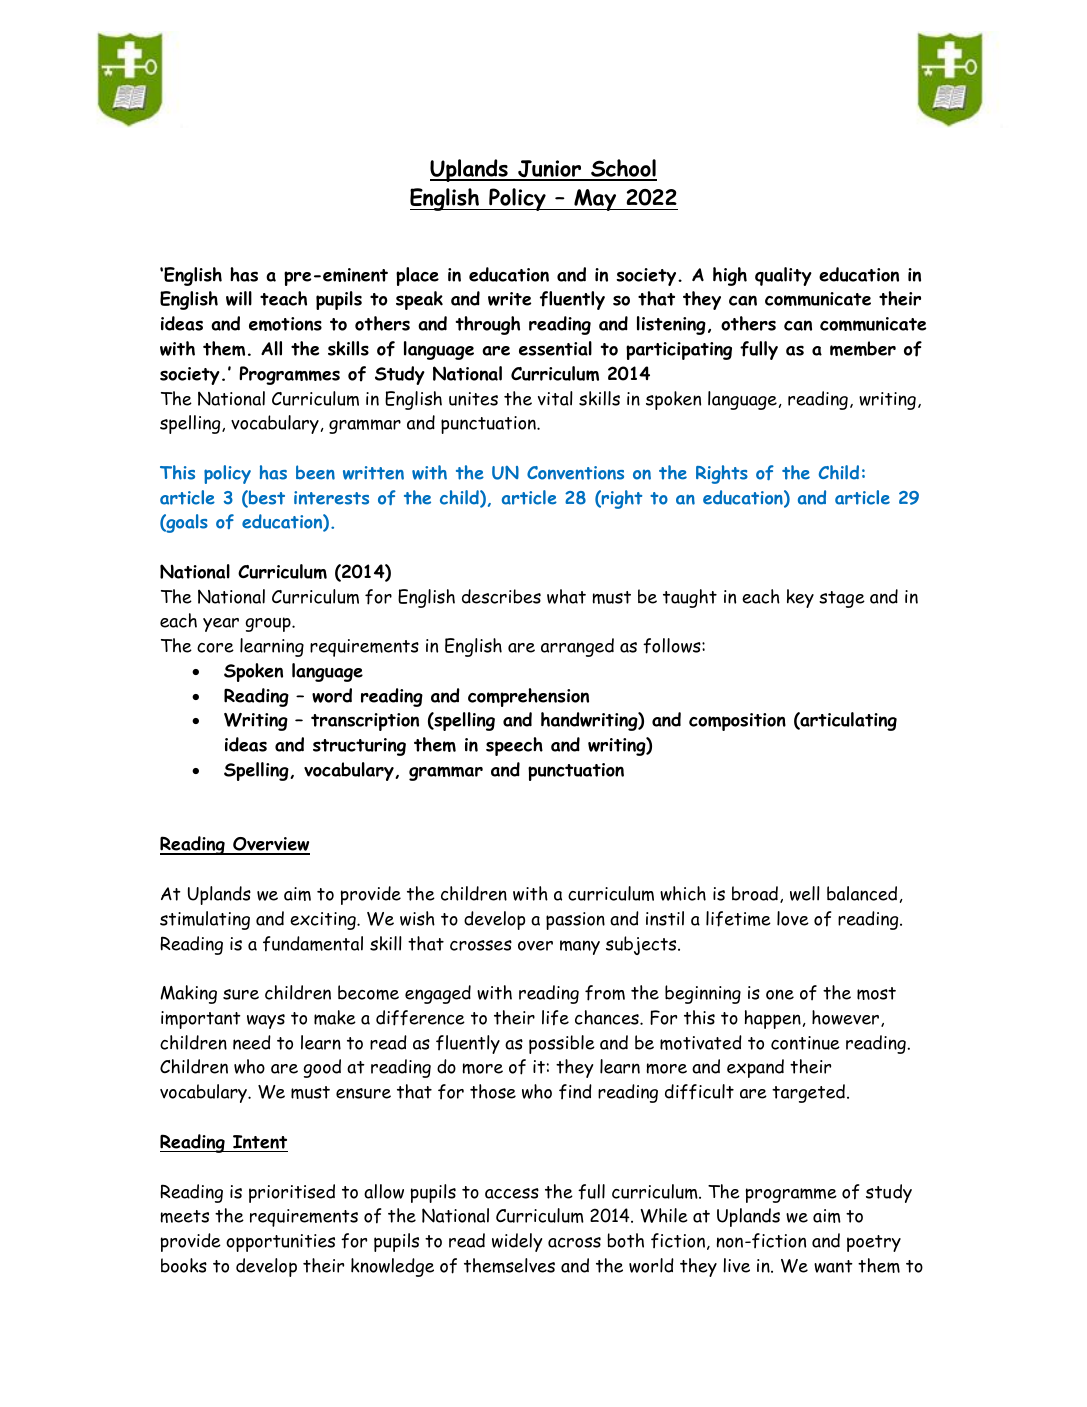 This image has width=1087, height=1407. What do you see at coordinates (575, 921) in the image?
I see `passion` at bounding box center [575, 921].
